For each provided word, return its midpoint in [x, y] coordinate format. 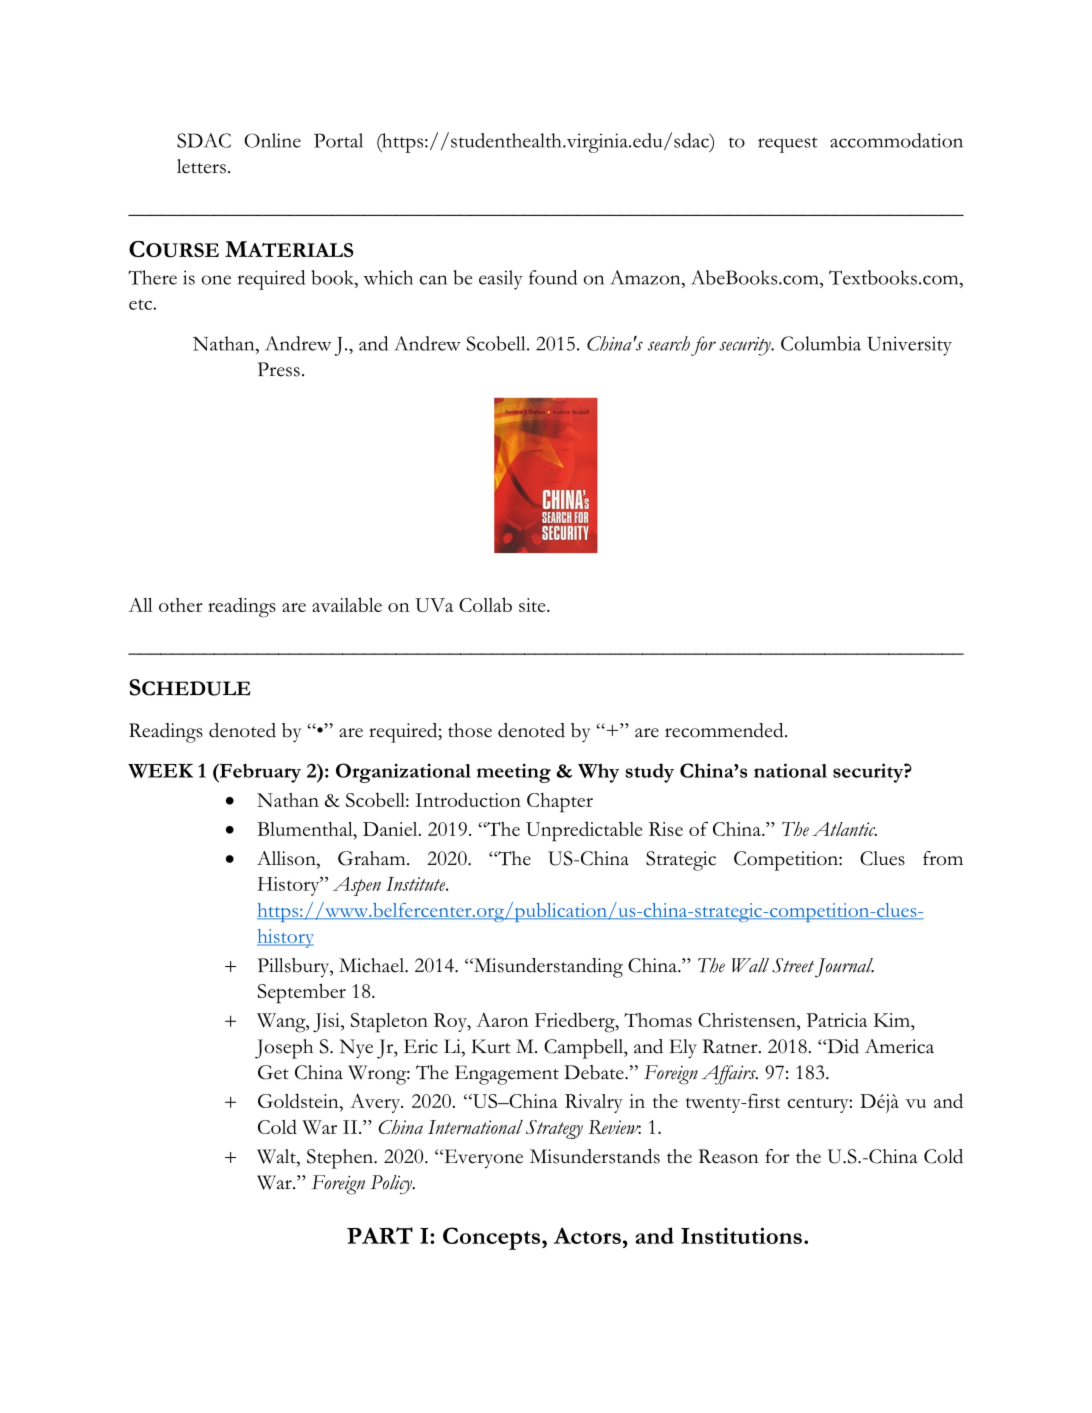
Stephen [341, 1159]
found [553, 277]
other [181, 605]
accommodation [896, 140]
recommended [725, 730]
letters [201, 166]
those [470, 730]
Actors [587, 1235]
